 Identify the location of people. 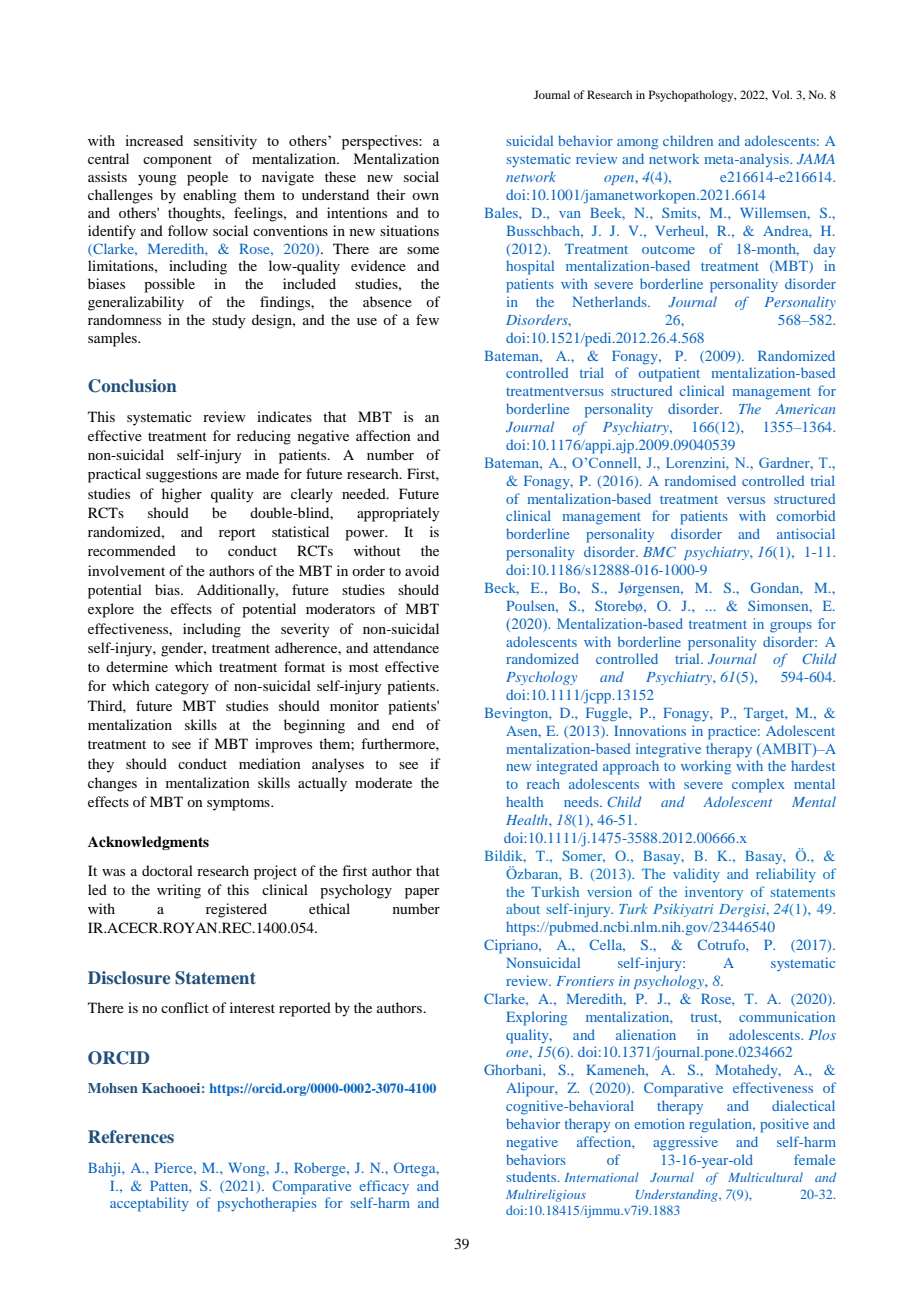
(207, 178).
